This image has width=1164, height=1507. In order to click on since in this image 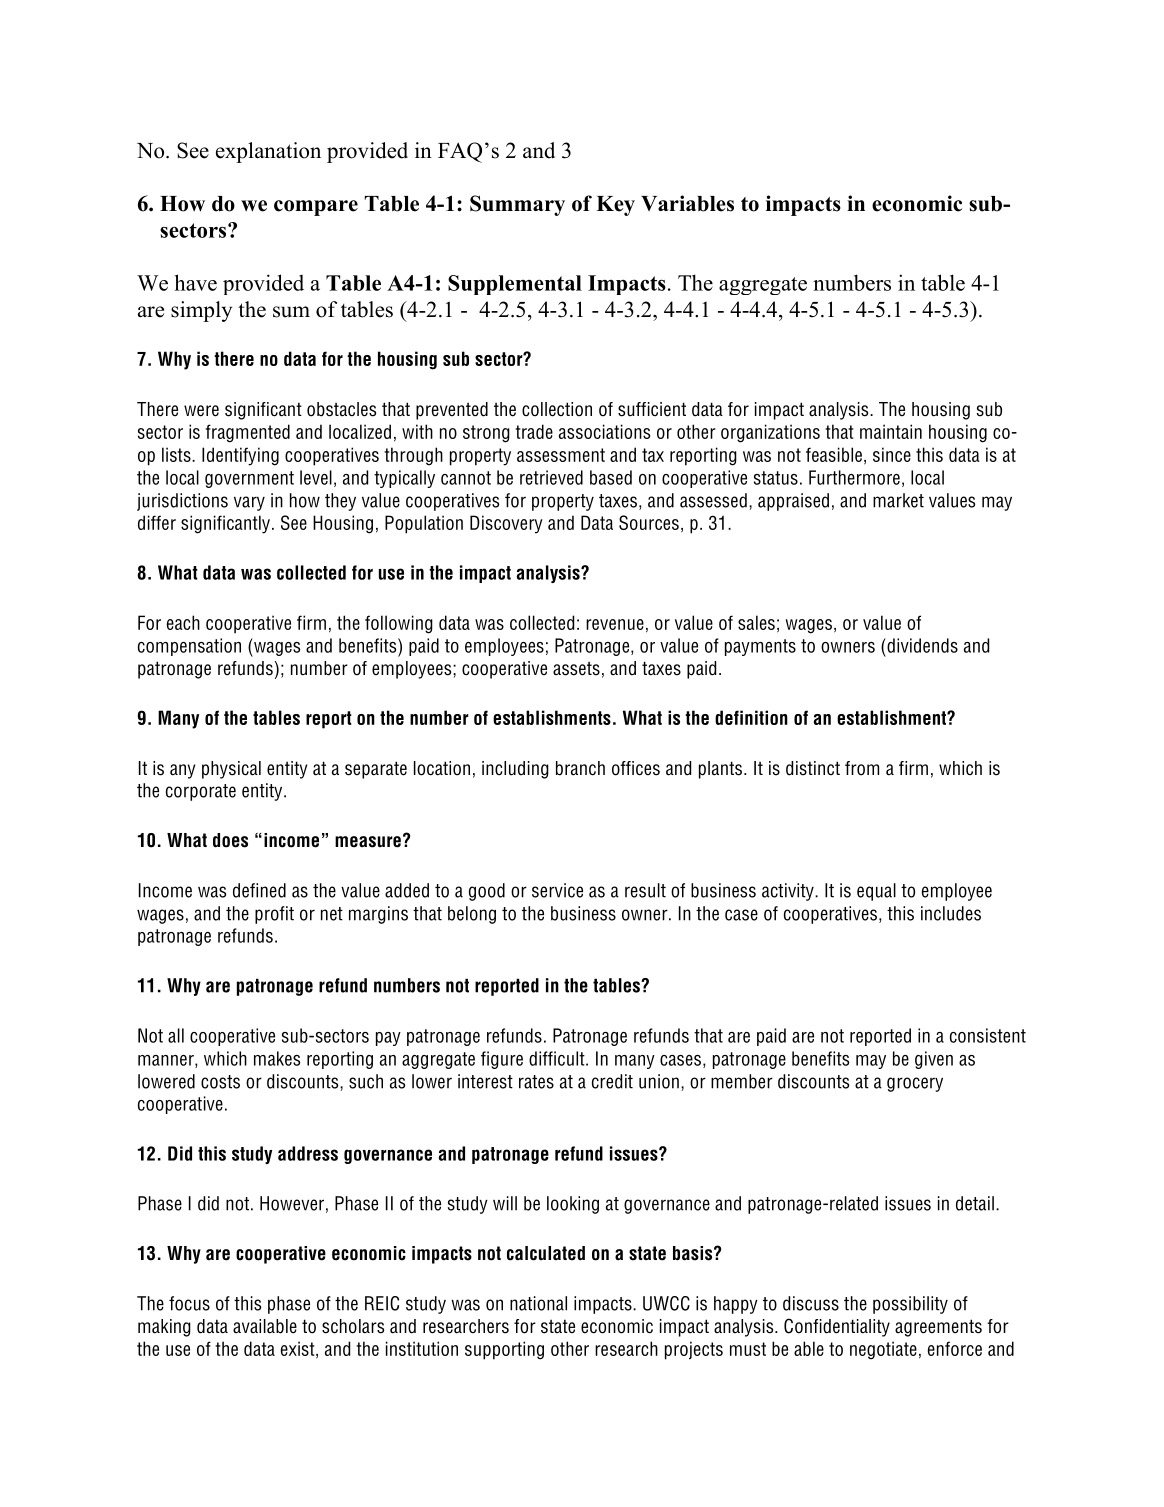, I will do `click(892, 454)`.
